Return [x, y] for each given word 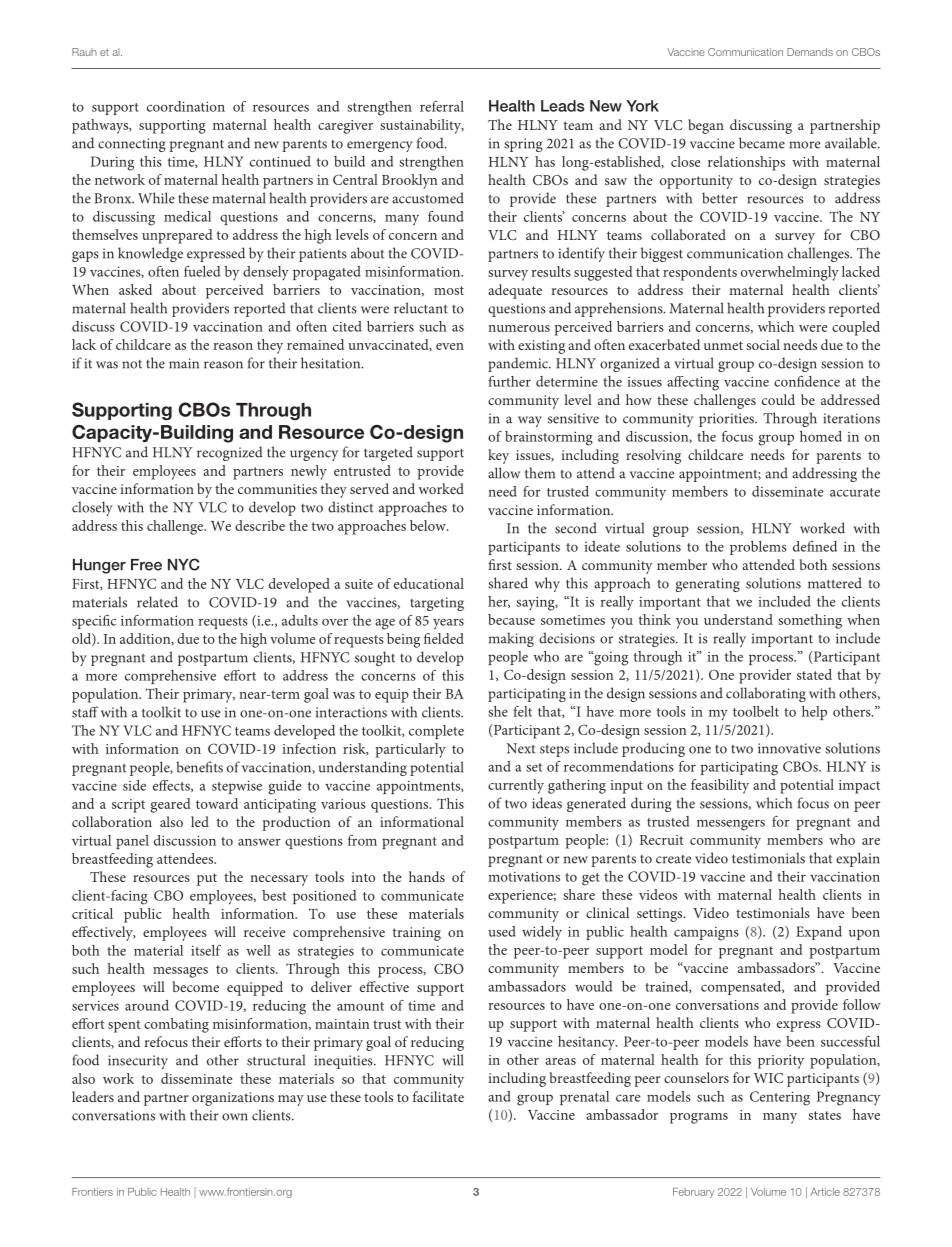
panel [132, 842]
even [450, 346]
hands [427, 876]
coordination [186, 106]
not [132, 364]
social [763, 344]
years [448, 623]
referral [442, 106]
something [810, 621]
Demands [810, 52]
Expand [819, 933]
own [235, 1117]
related [157, 602]
